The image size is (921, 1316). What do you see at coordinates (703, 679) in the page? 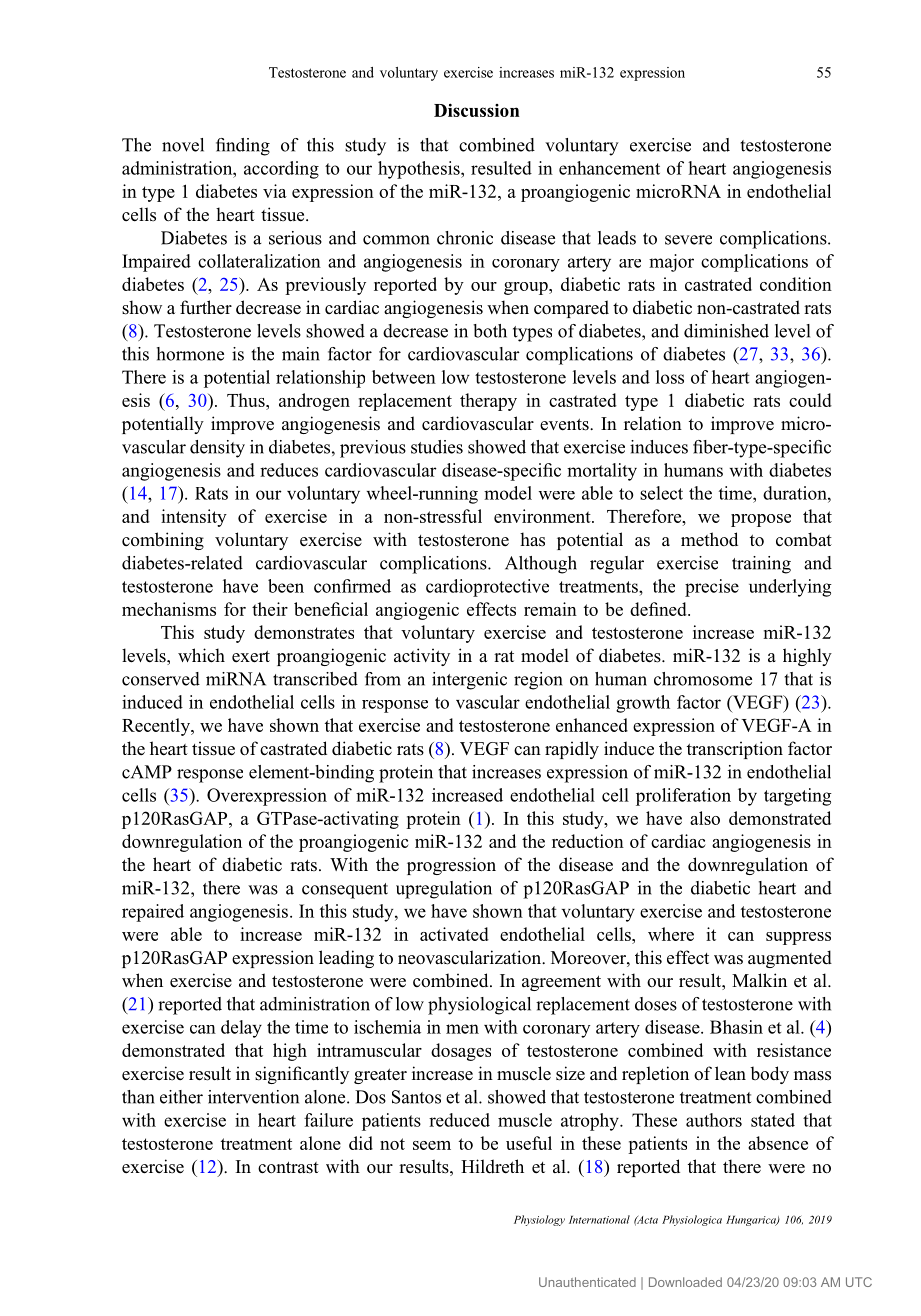
I see `chromosome` at bounding box center [703, 679].
